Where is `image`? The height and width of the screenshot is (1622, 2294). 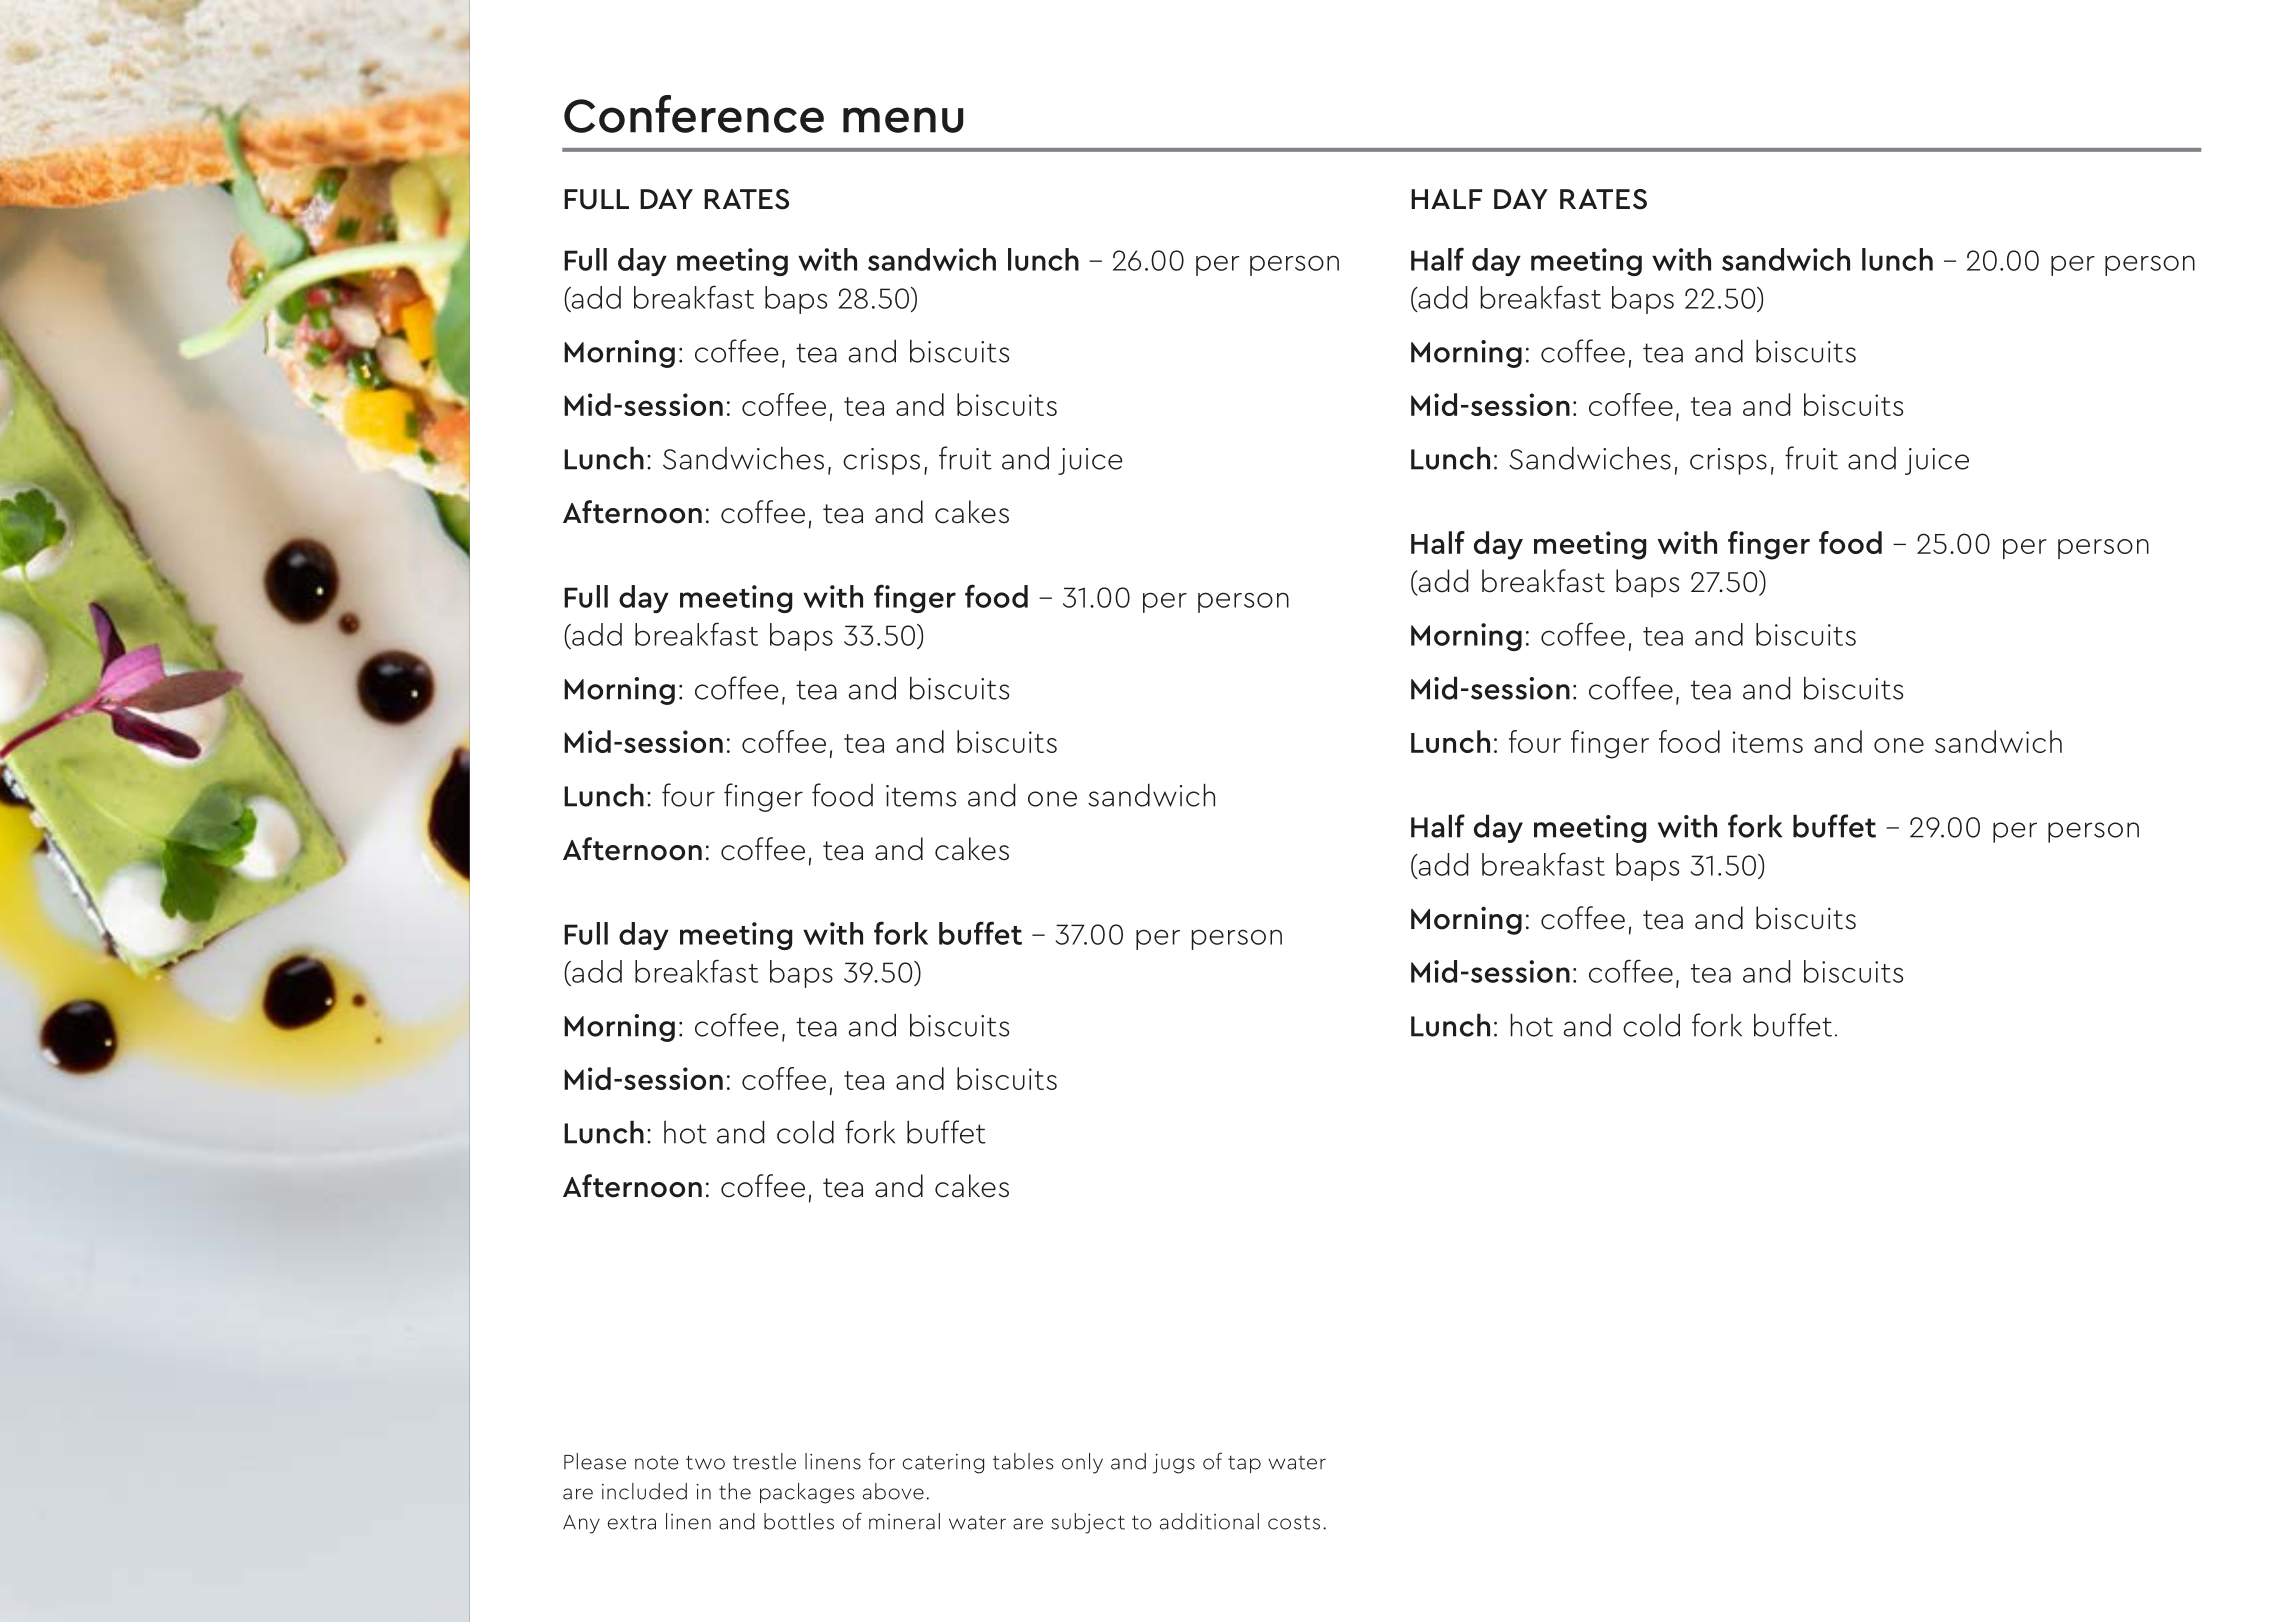
image is located at coordinates (300, 814).
